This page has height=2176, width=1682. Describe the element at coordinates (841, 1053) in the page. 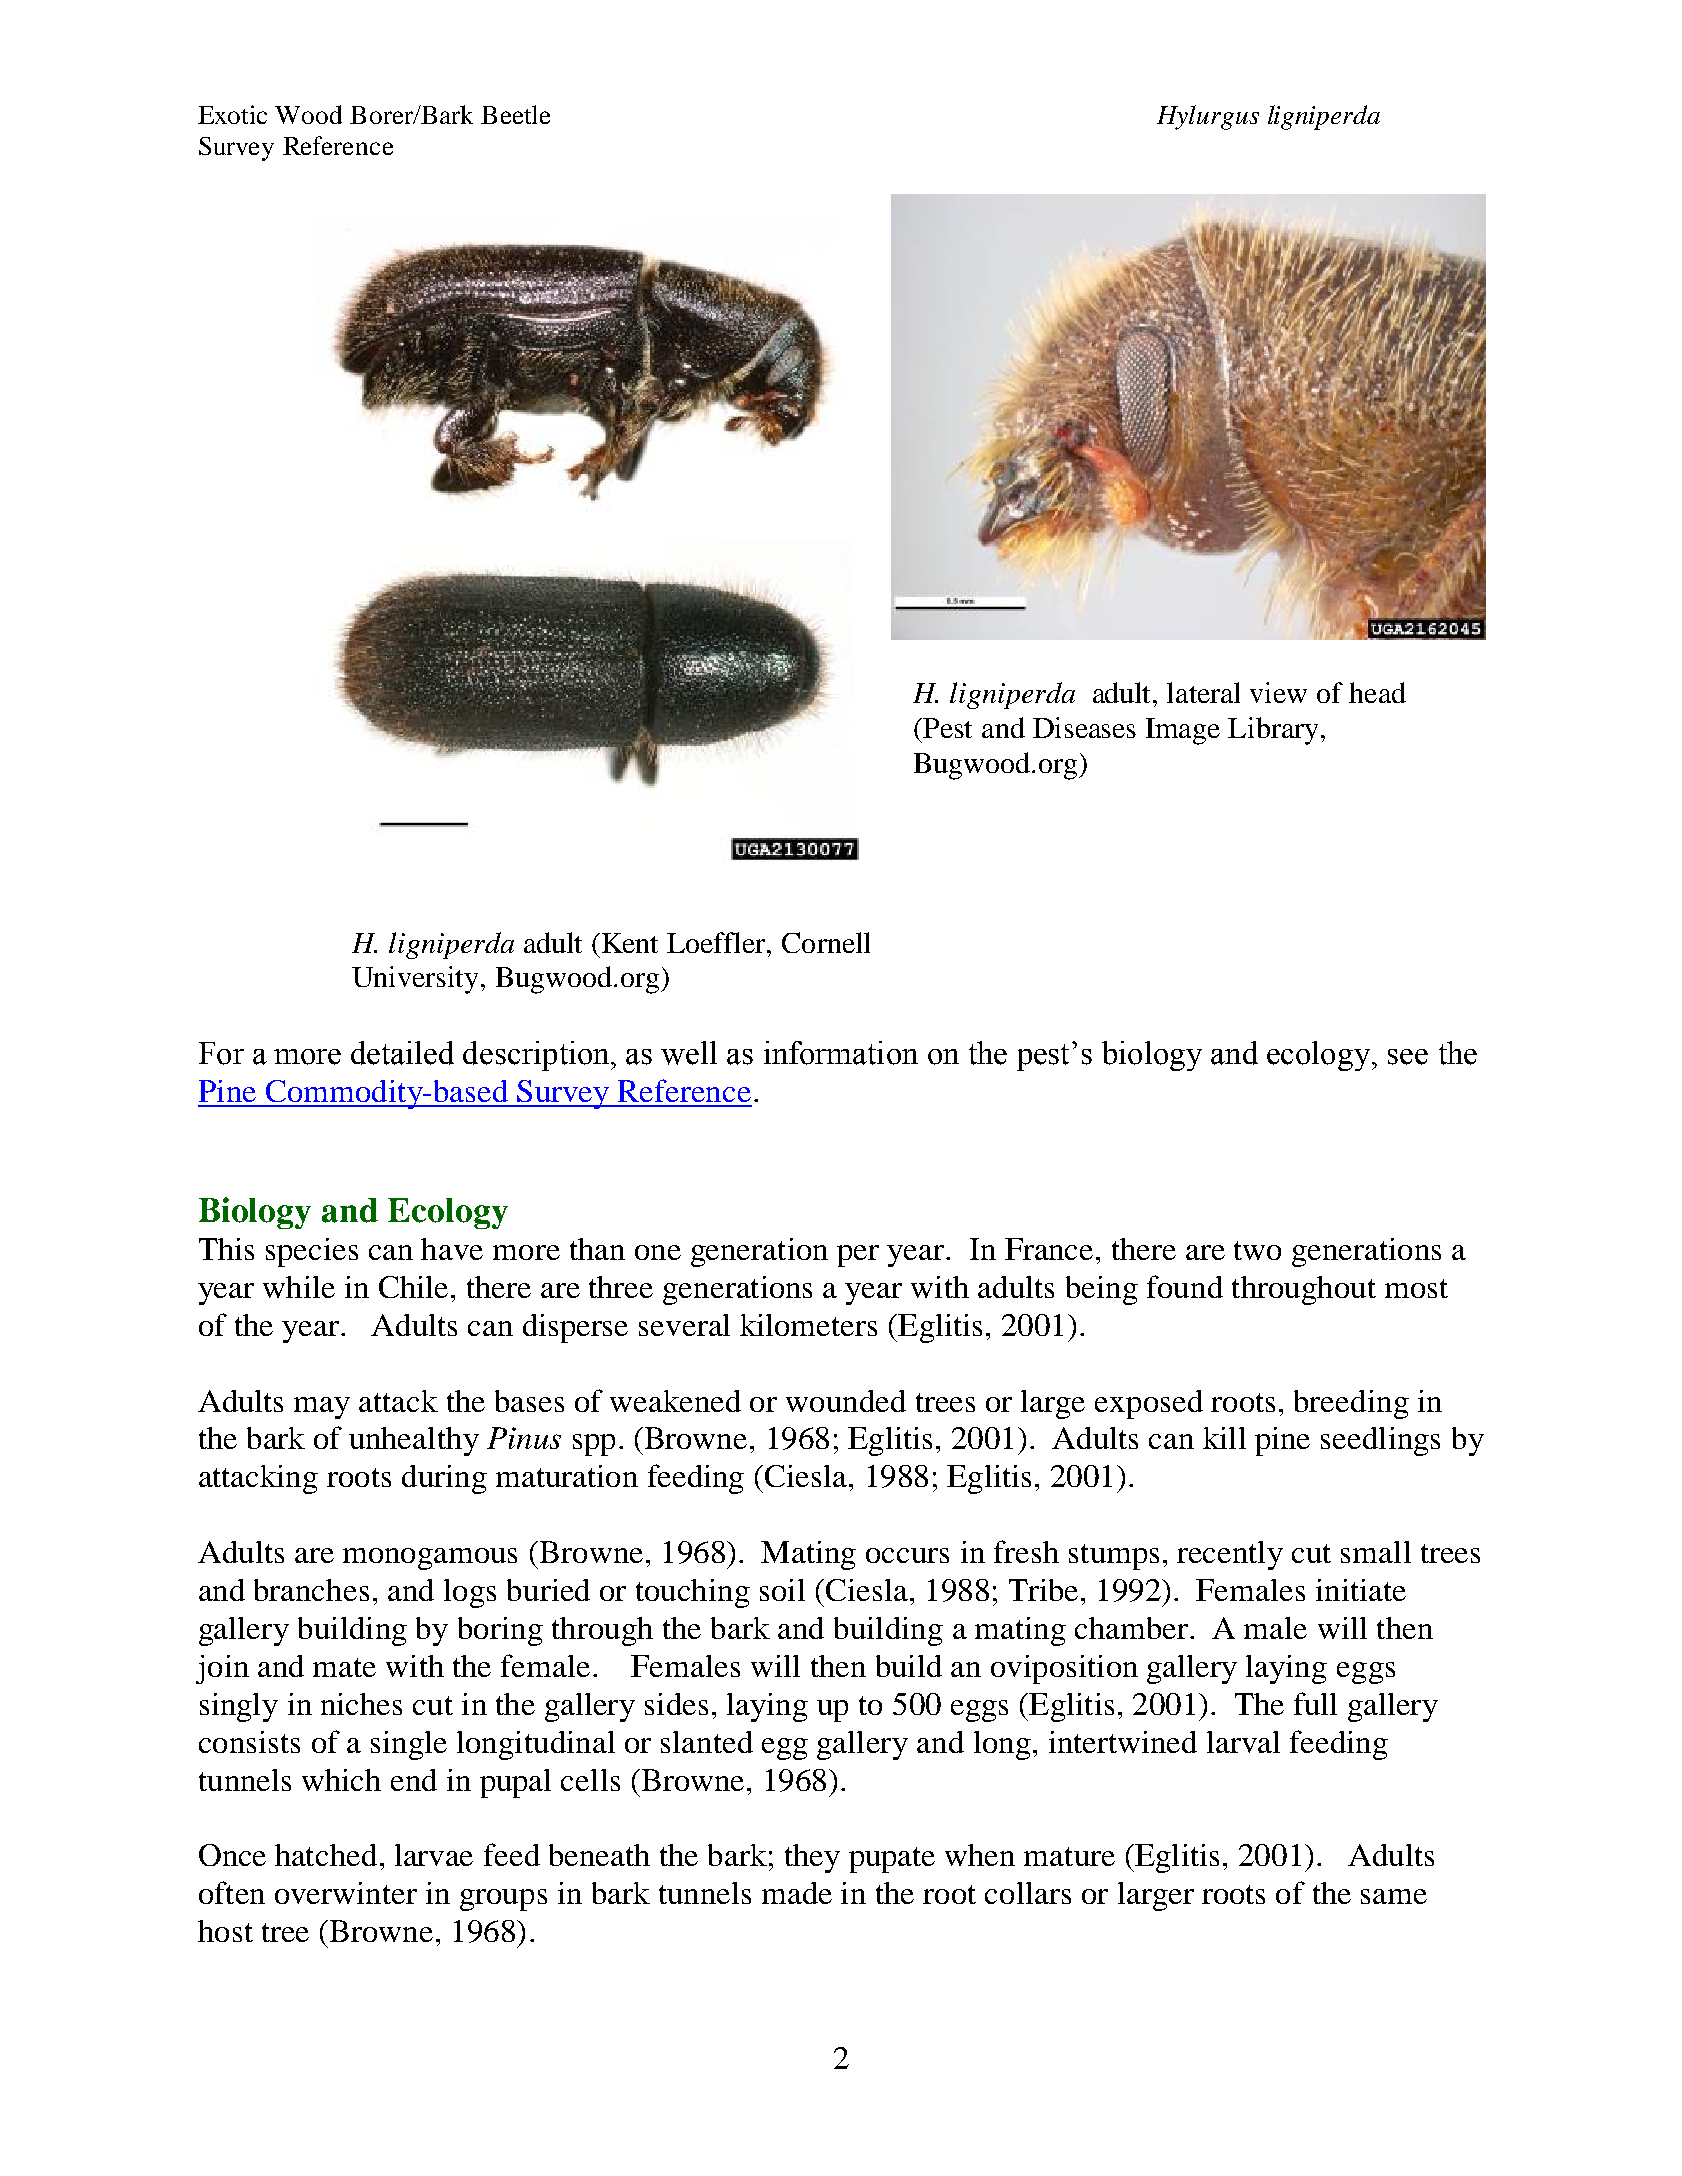

I see `information` at that location.
